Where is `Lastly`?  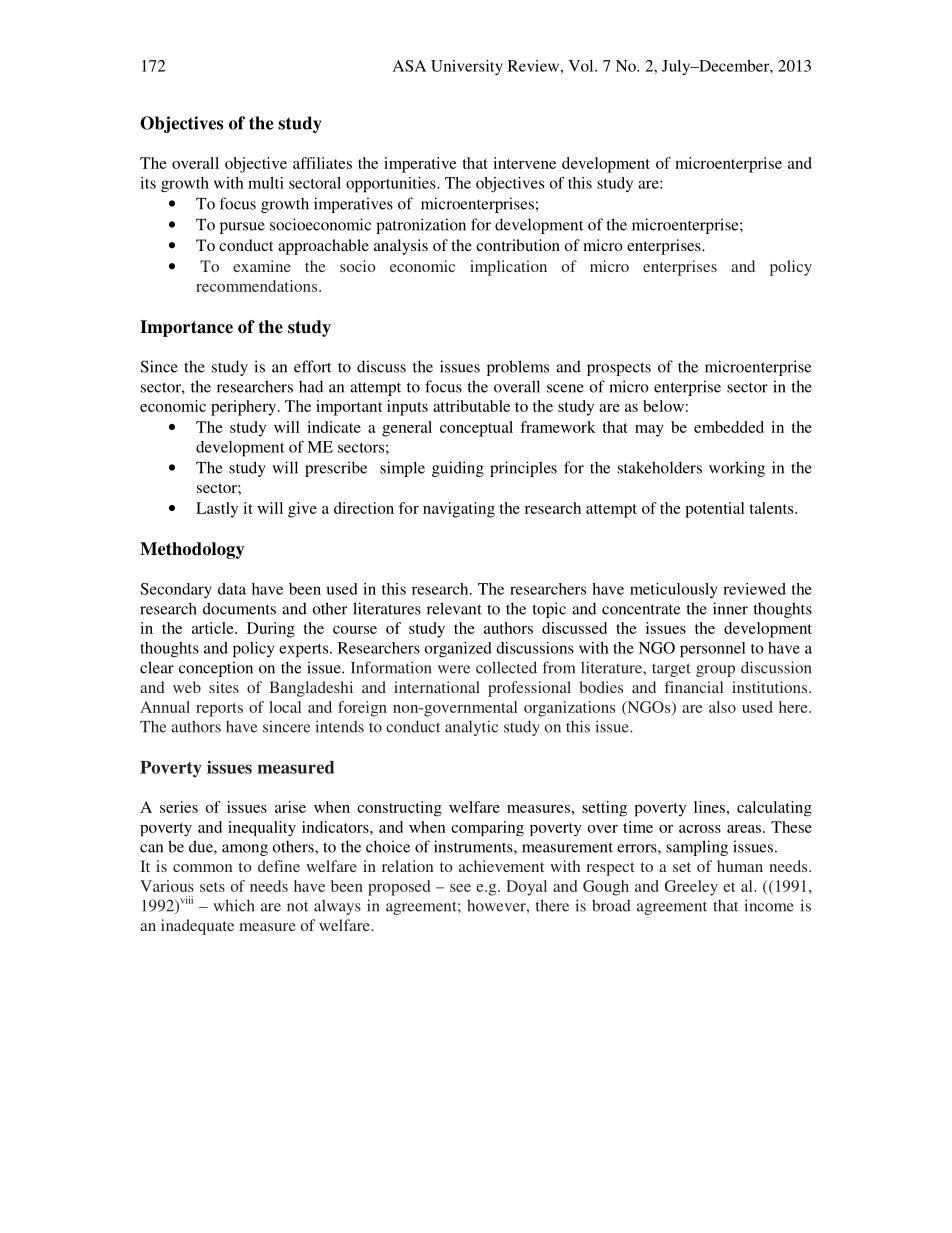 Lastly is located at coordinates (217, 510).
